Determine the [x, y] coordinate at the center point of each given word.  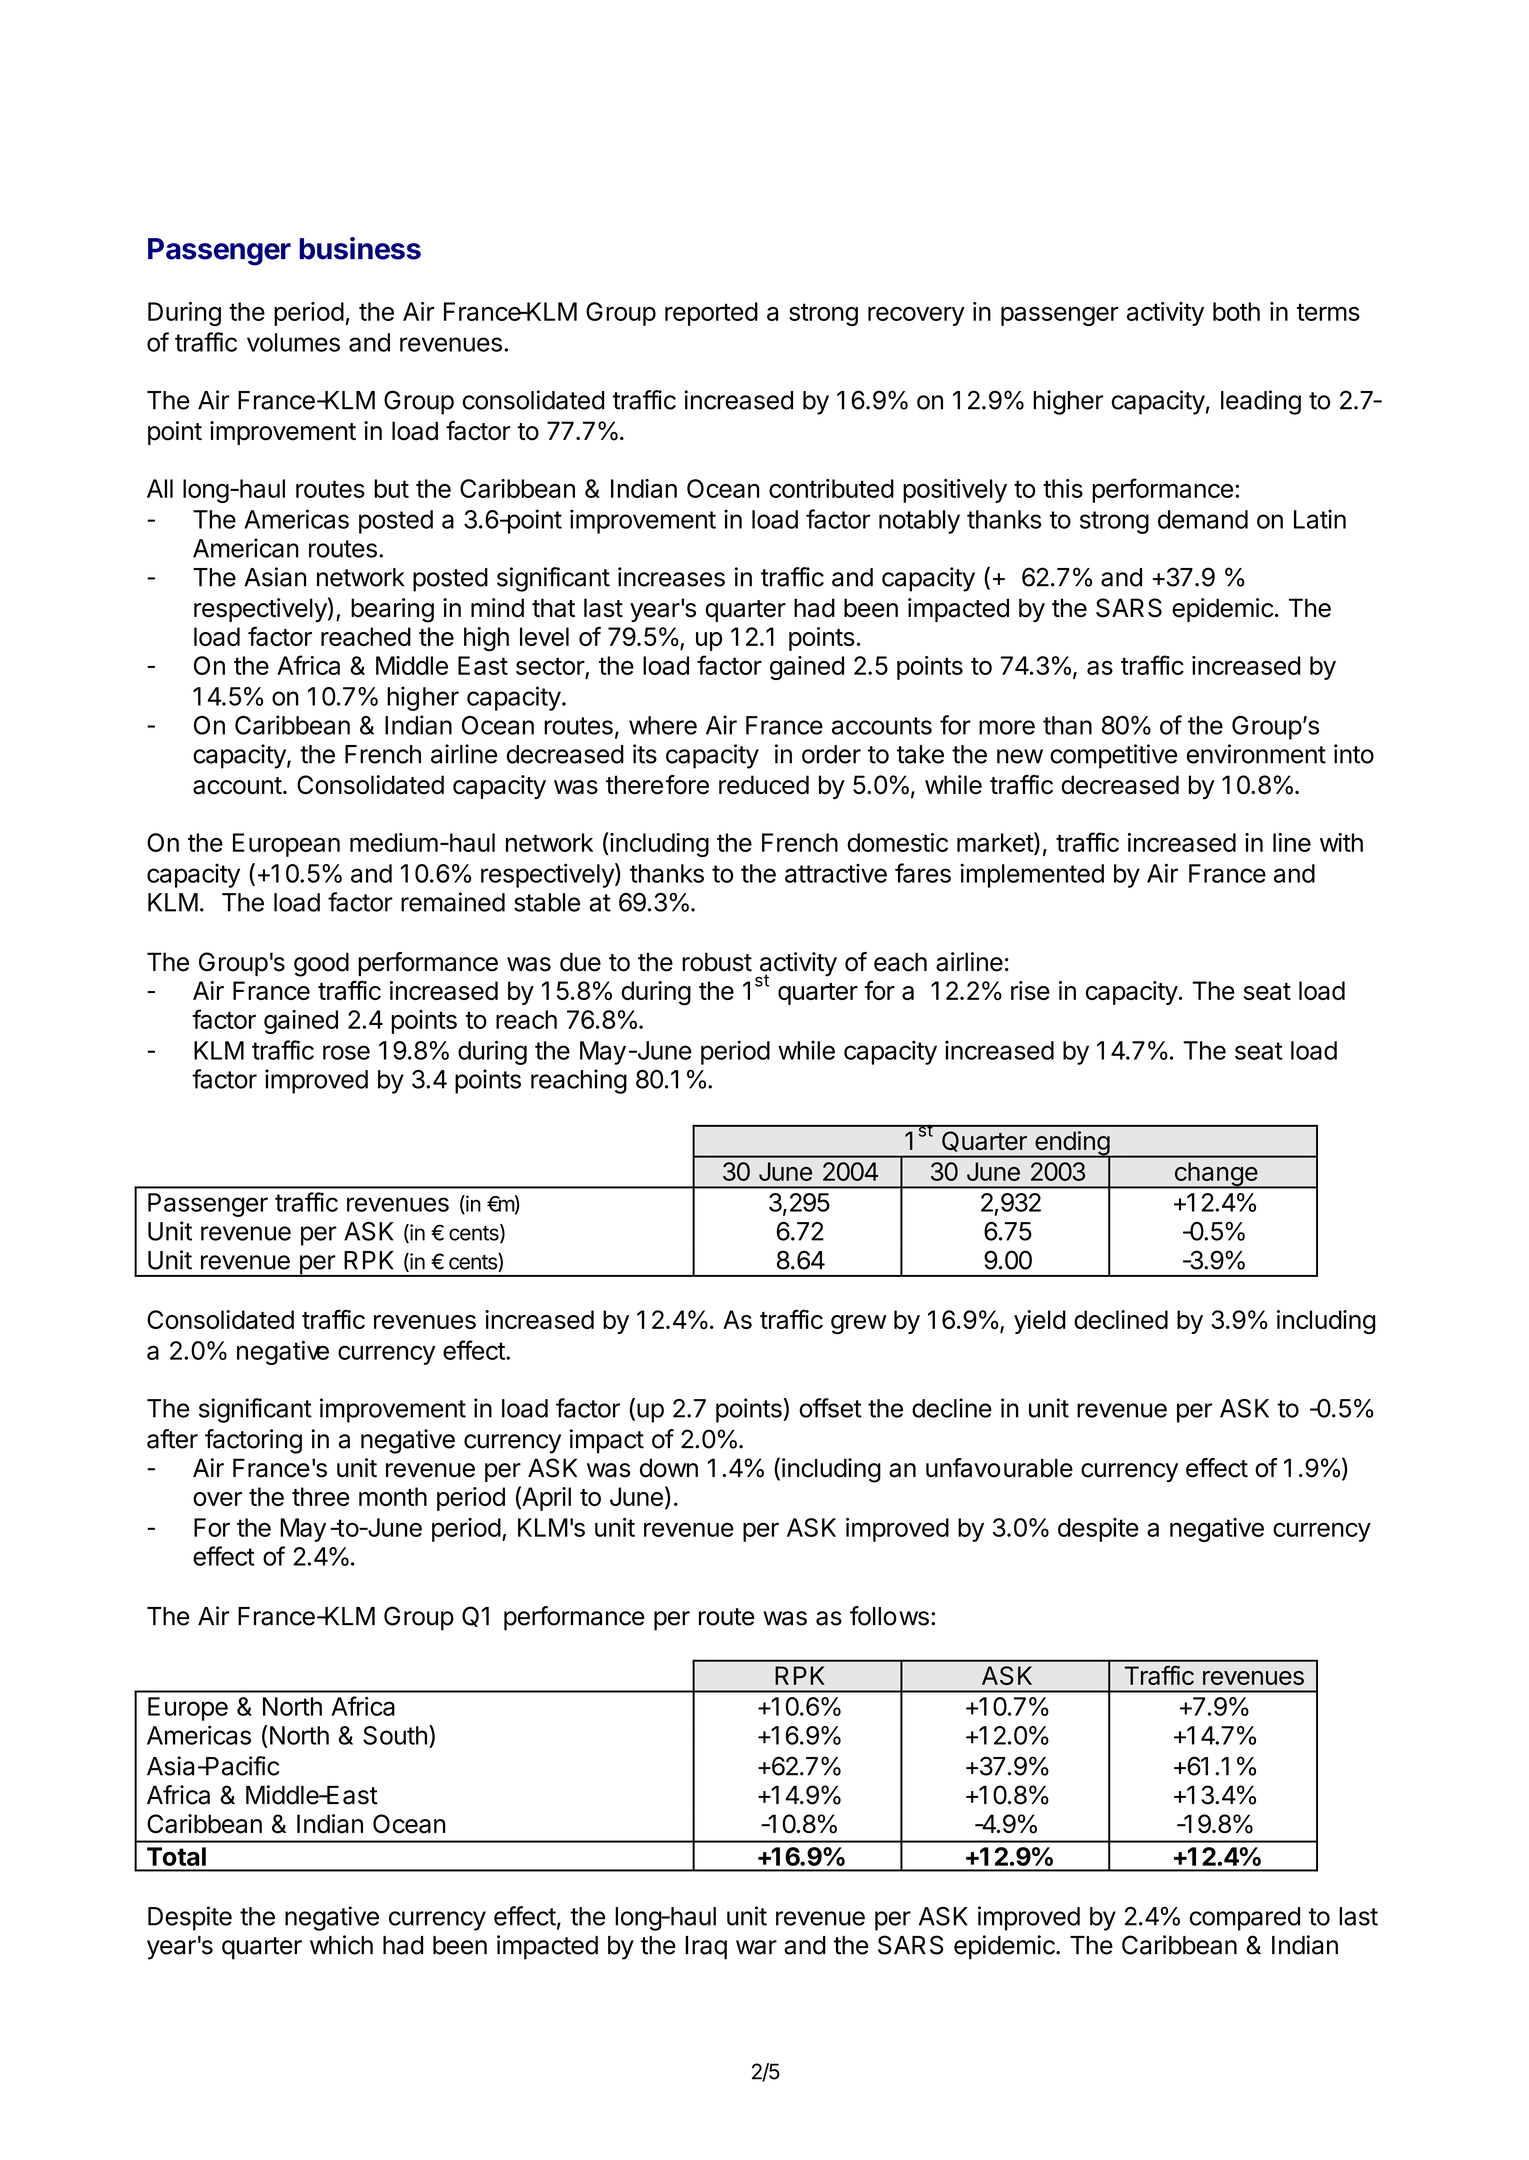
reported [711, 314]
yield [1040, 1322]
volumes [293, 342]
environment [1256, 754]
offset [830, 1408]
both [1236, 311]
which [341, 1945]
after [172, 1439]
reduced [764, 785]
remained [453, 902]
